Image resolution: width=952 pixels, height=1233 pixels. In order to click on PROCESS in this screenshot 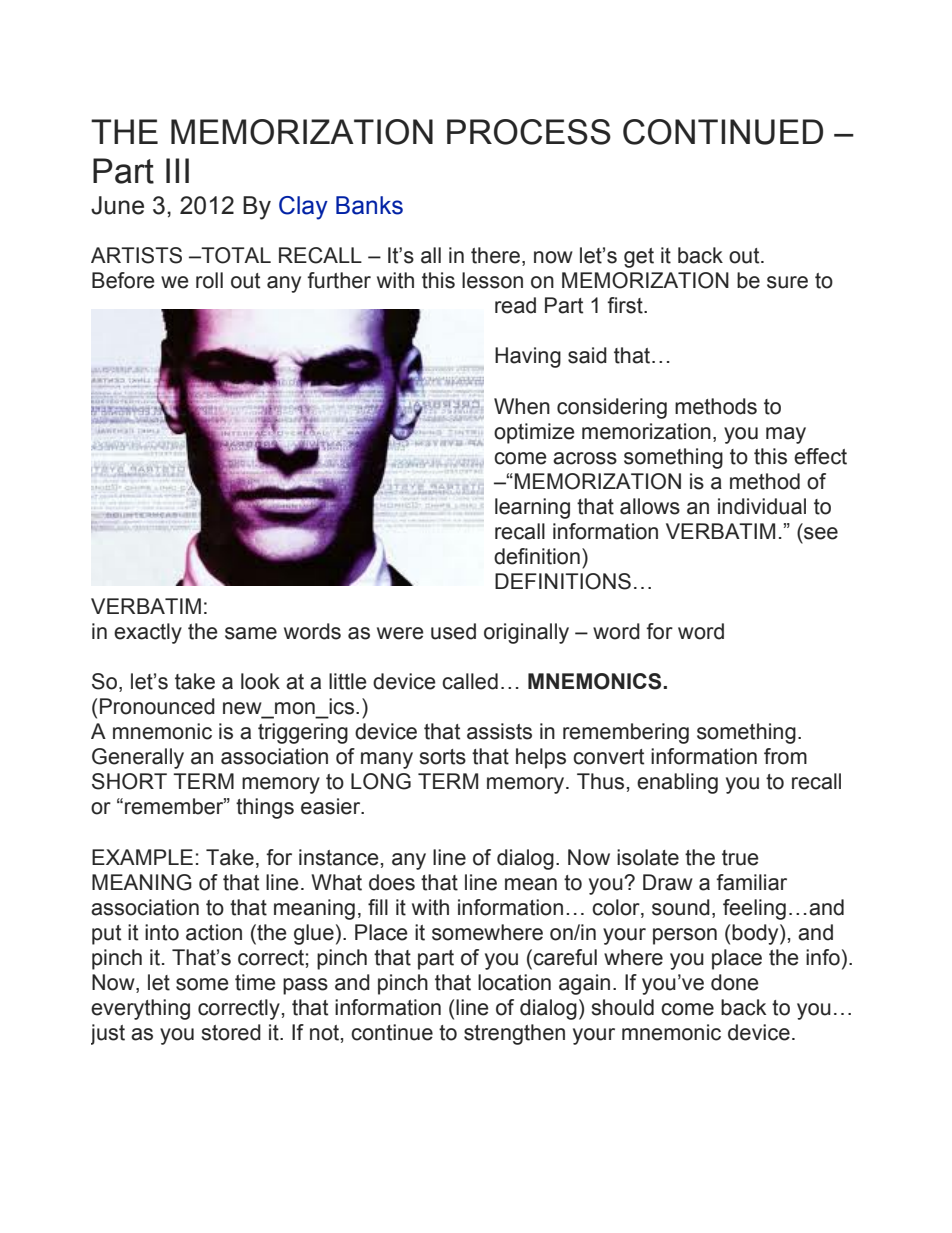, I will do `click(529, 132)`.
